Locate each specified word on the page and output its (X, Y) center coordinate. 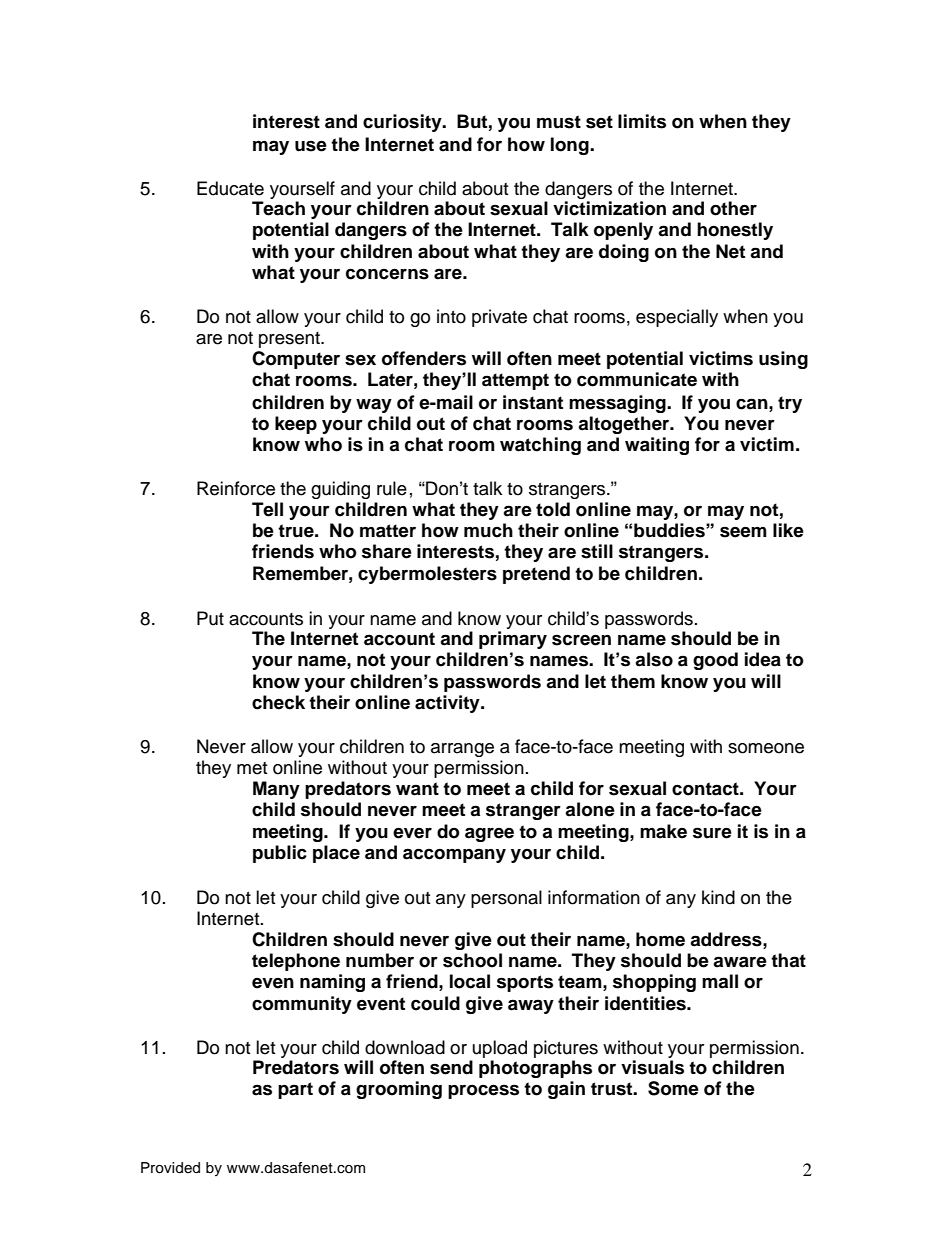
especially (677, 318)
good (715, 661)
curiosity (403, 123)
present (290, 340)
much (488, 530)
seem (743, 532)
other (733, 208)
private (499, 318)
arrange (462, 750)
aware (740, 962)
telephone (296, 962)
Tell (267, 509)
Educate (230, 188)
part (295, 1090)
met (252, 768)
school (472, 960)
